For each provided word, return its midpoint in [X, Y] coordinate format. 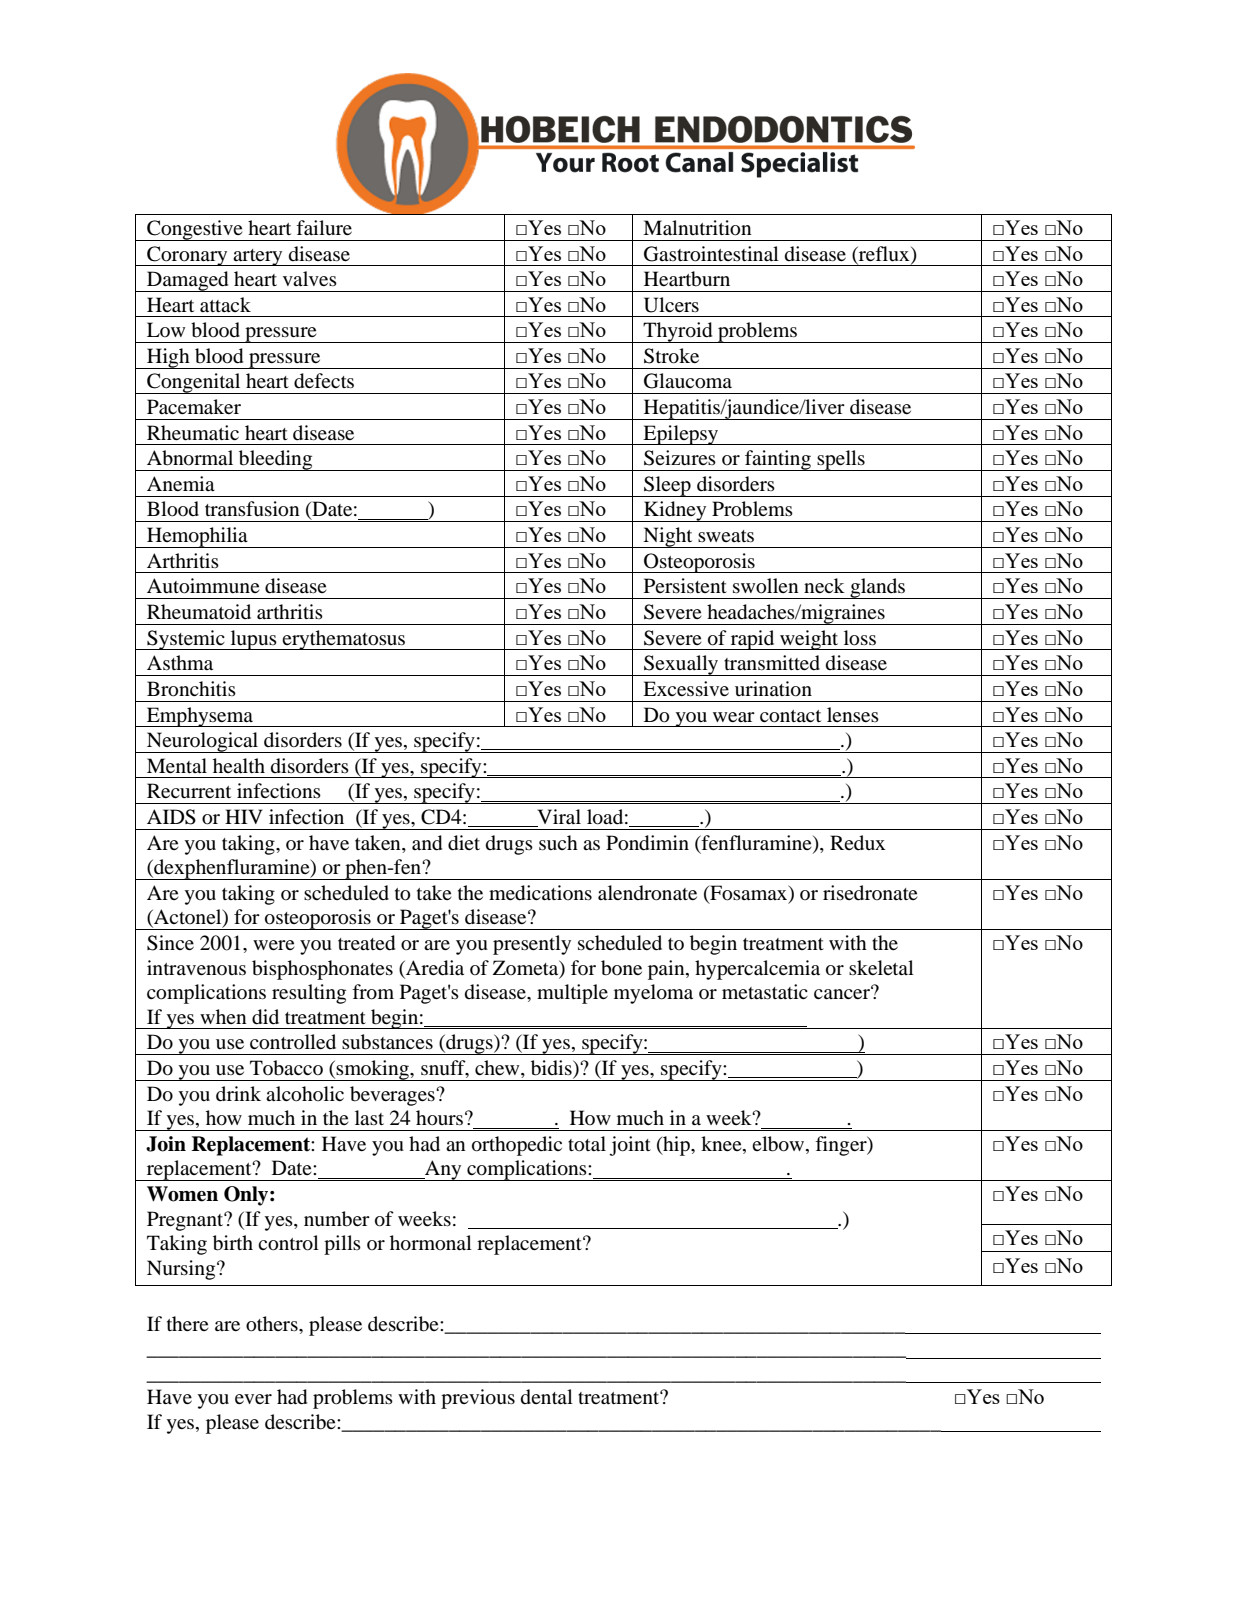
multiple [572, 994]
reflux [884, 254]
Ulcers [671, 305]
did [265, 1017]
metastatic [765, 991]
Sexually [681, 665]
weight [809, 640]
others [273, 1324]
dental [547, 1397]
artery [258, 257]
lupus [254, 640]
